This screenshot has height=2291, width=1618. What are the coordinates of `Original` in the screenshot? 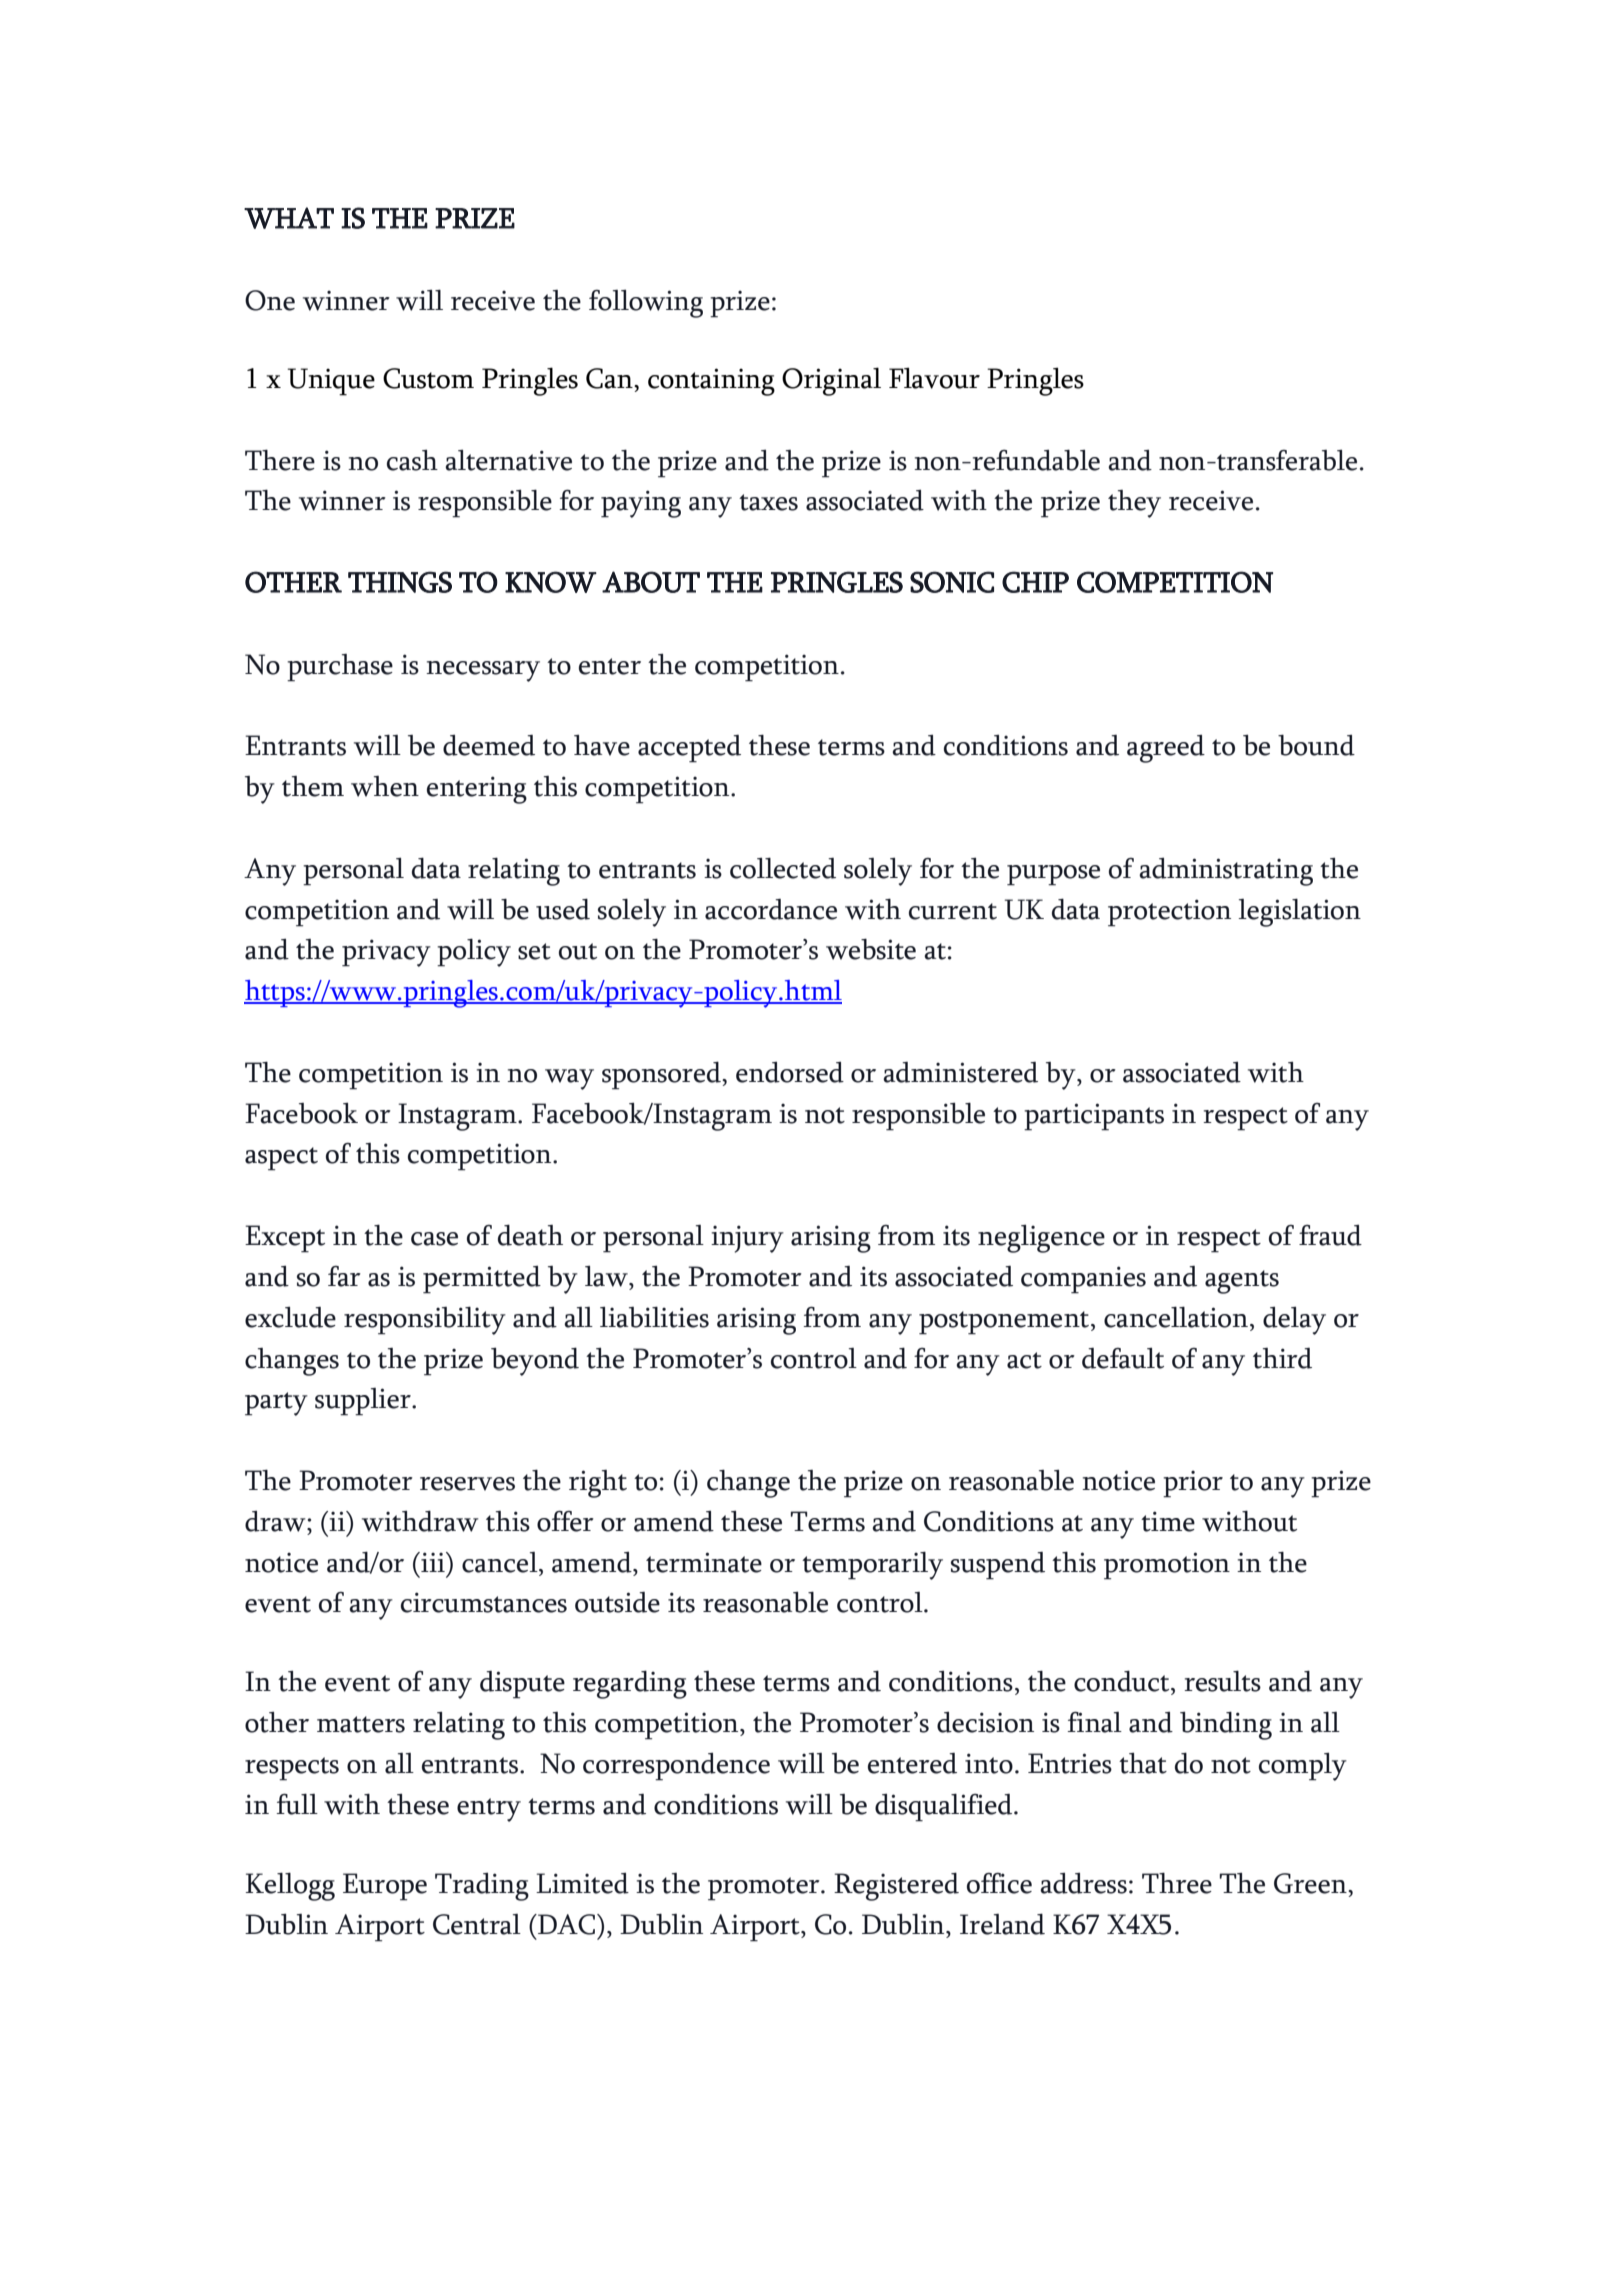 It's located at (831, 381).
